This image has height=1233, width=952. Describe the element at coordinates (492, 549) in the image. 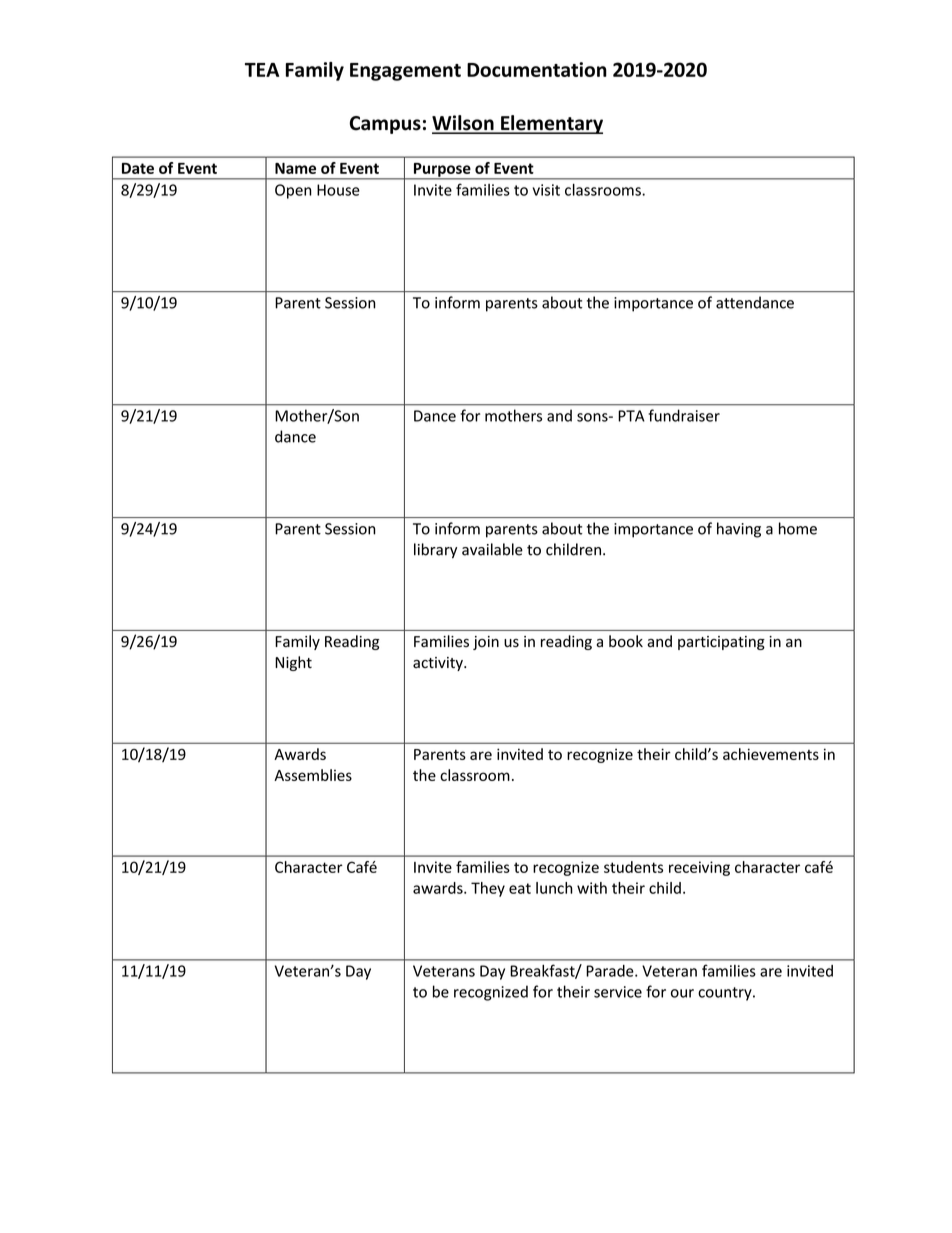

I see `available` at that location.
